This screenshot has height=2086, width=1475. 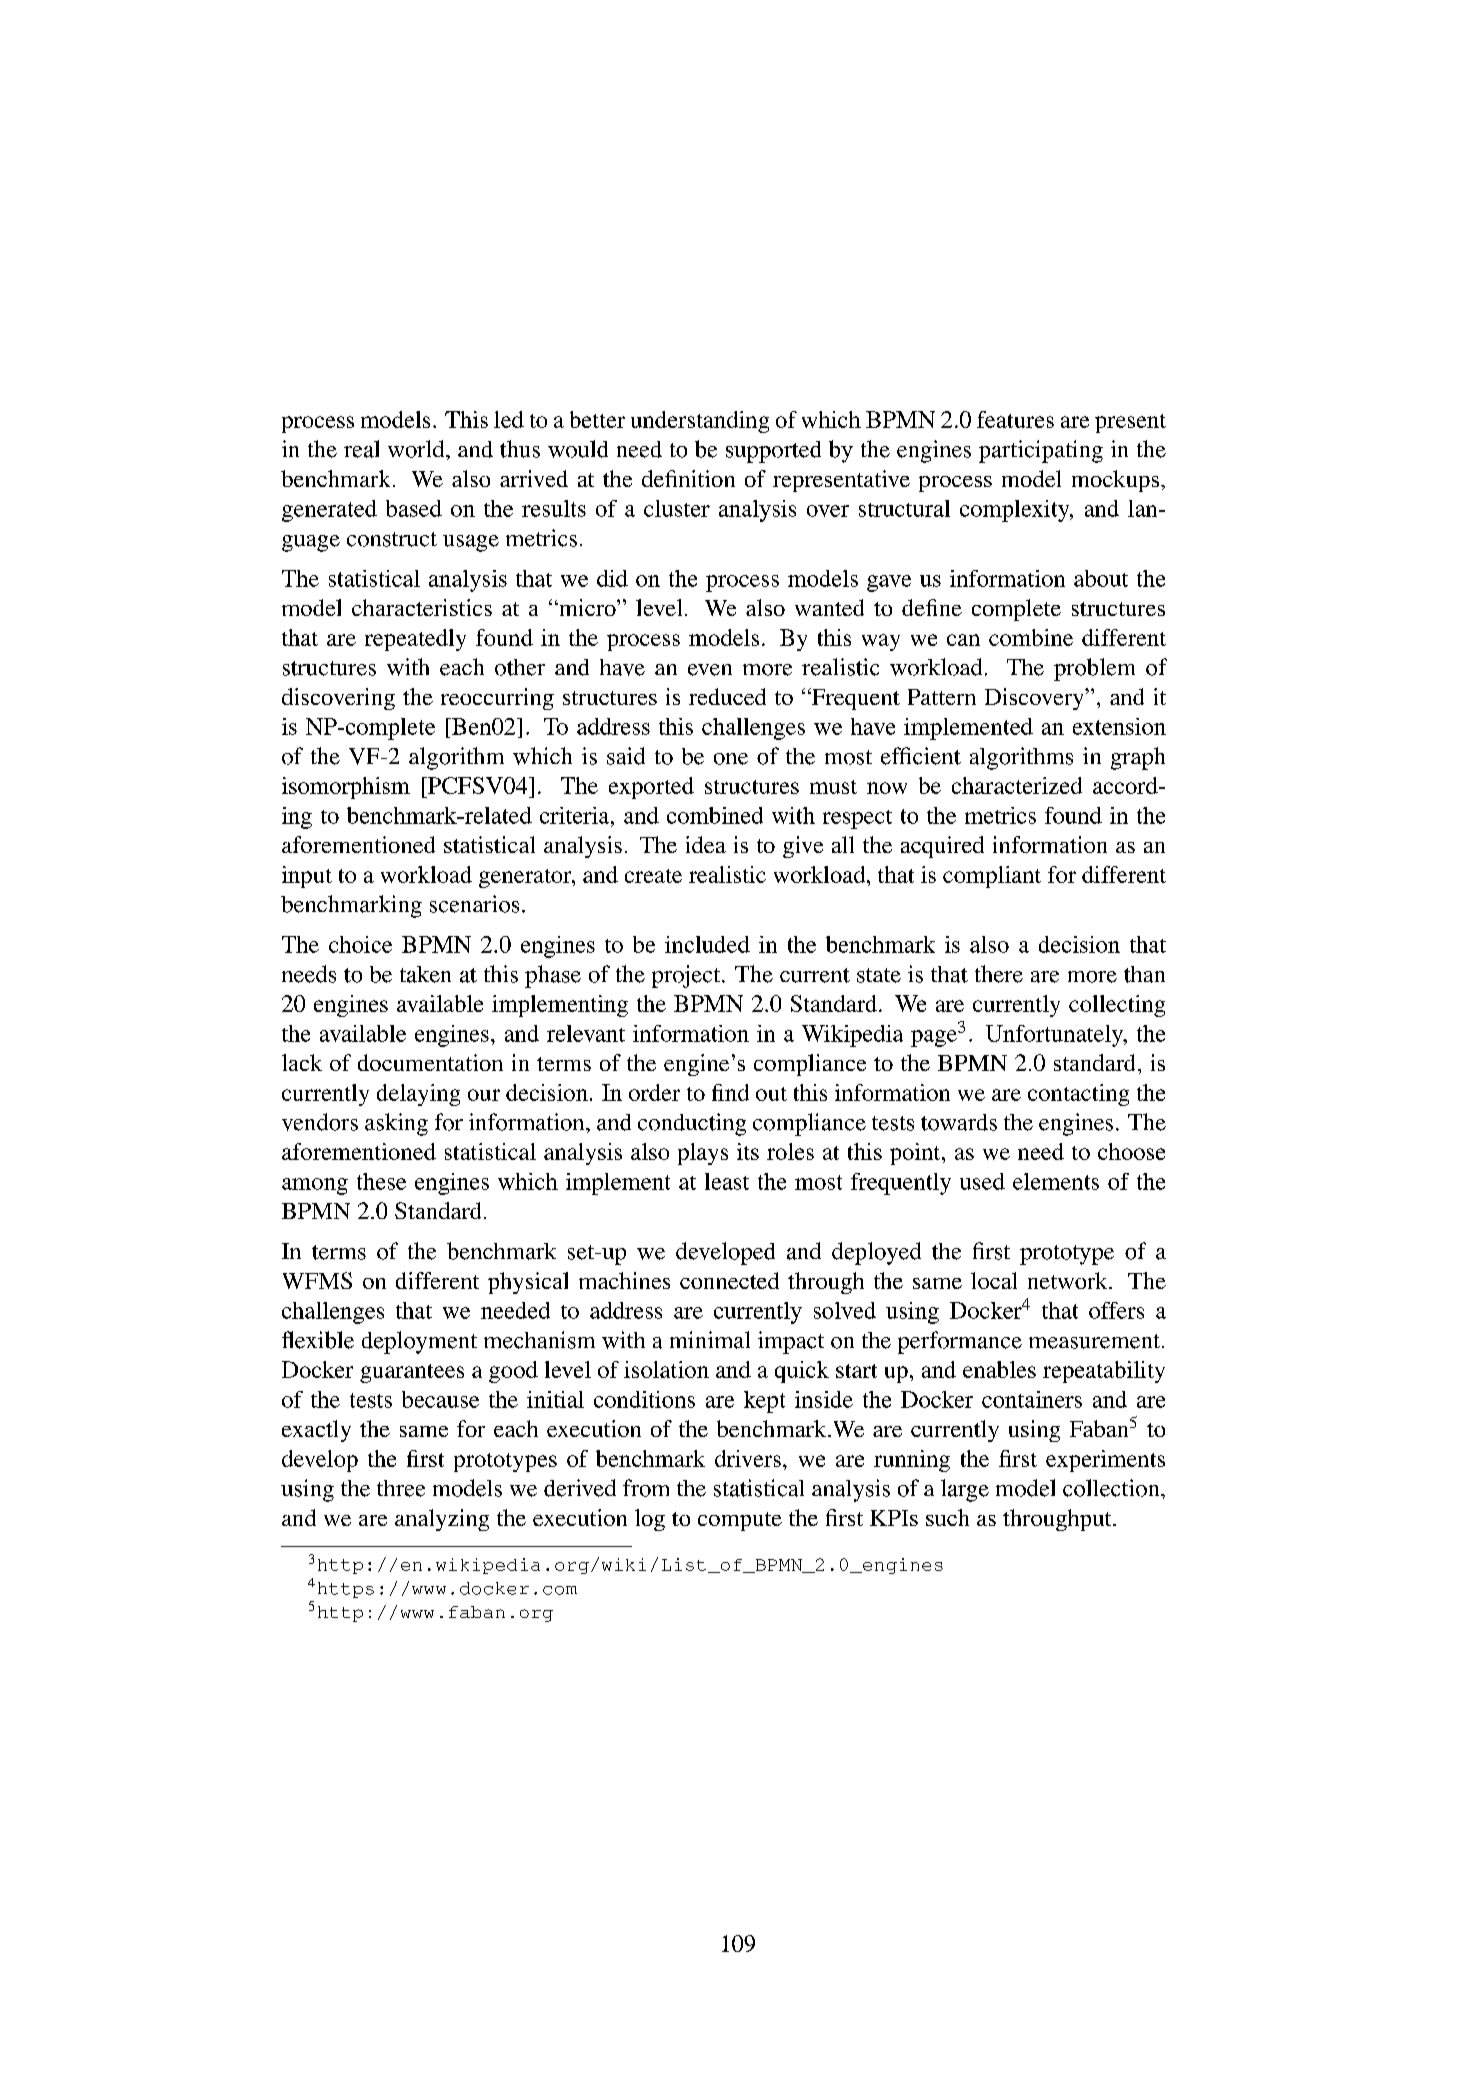 I want to click on participating, so click(x=1041, y=451).
